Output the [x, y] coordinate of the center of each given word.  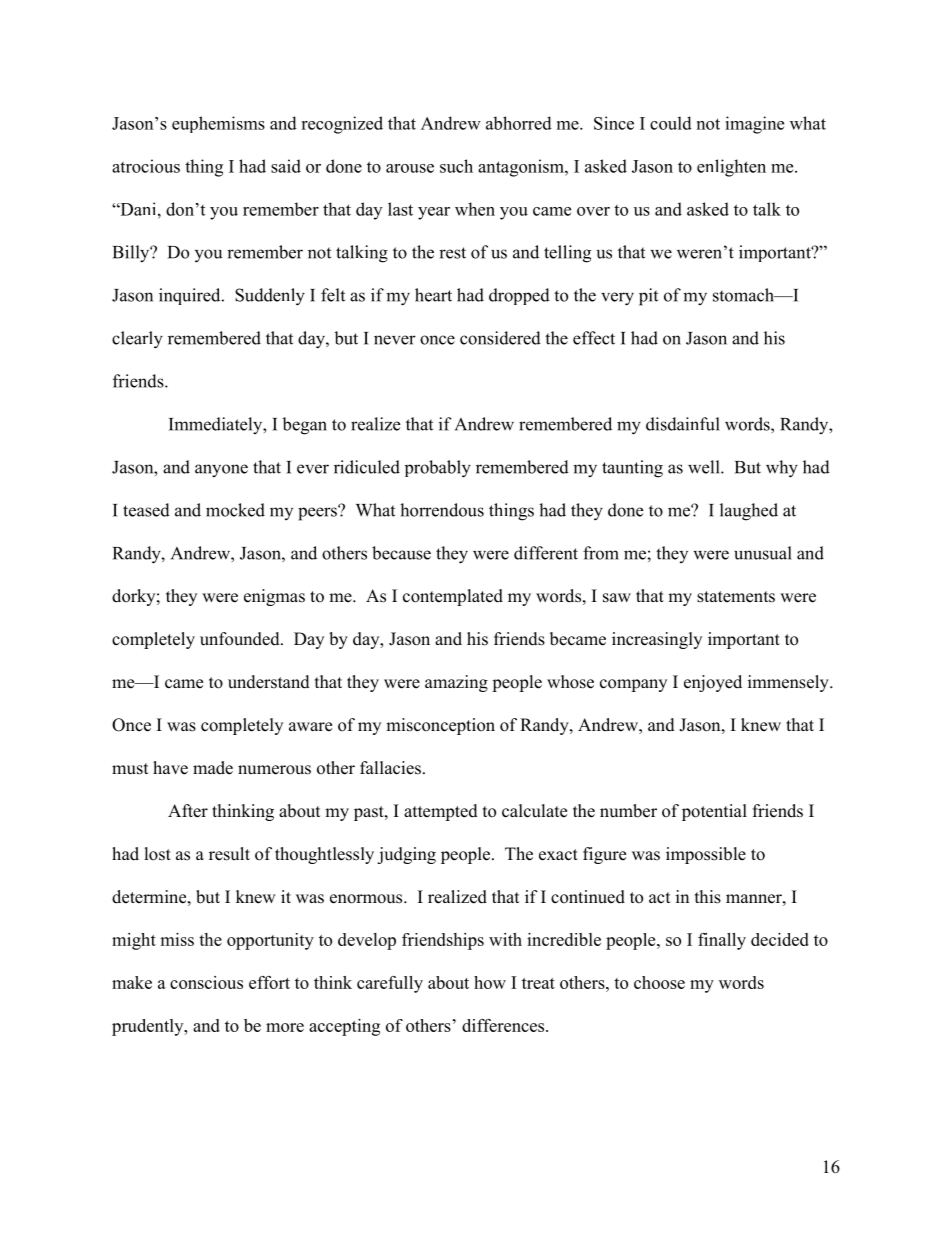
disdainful [683, 424]
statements [736, 597]
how [490, 982]
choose [659, 982]
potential [714, 812]
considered [500, 338]
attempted [441, 812]
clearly [137, 340]
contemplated [453, 597]
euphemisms [218, 124]
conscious [206, 982]
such [456, 166]
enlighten [731, 168]
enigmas [274, 597]
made [213, 768]
